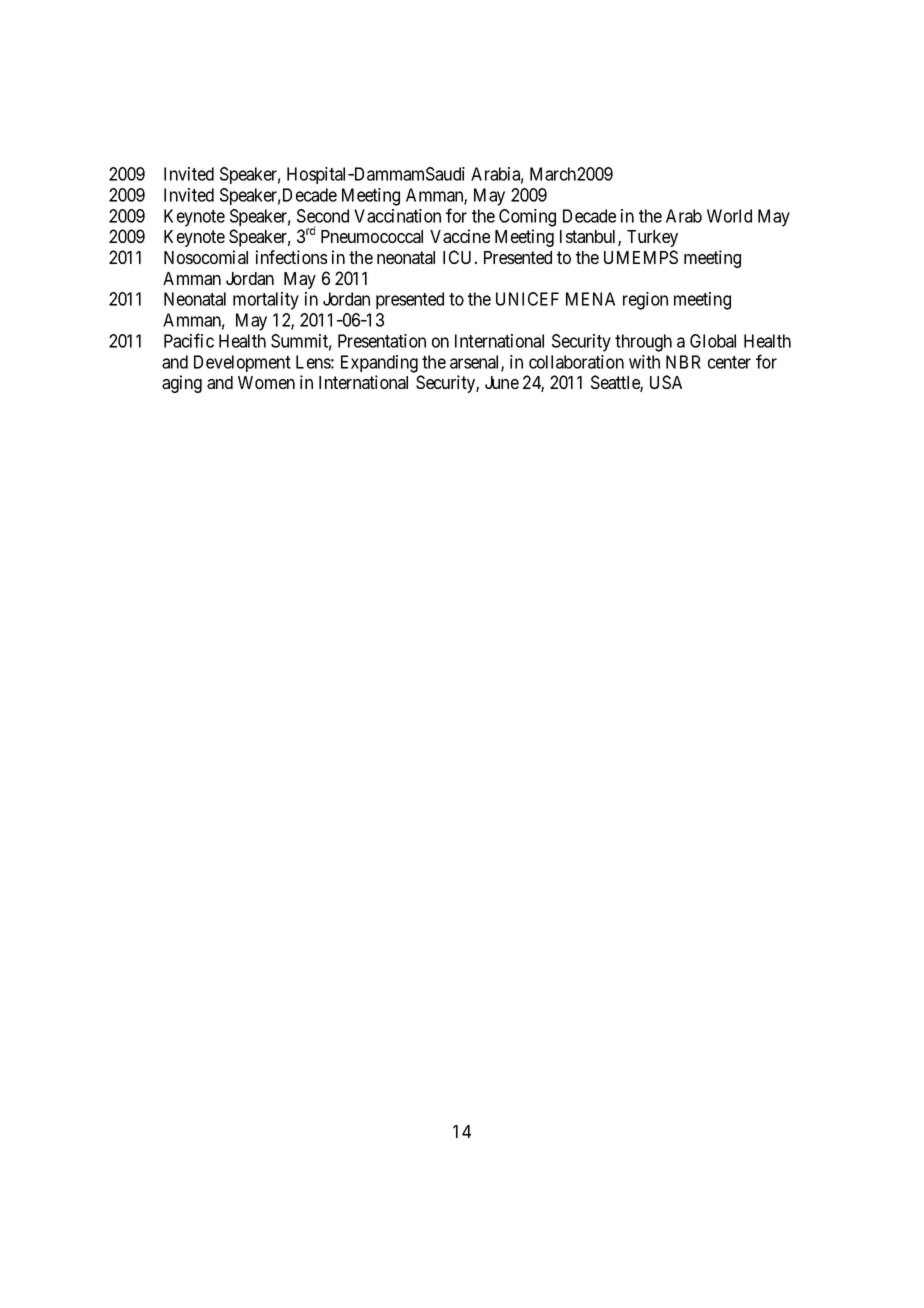 The height and width of the screenshot is (1308, 924). What do you see at coordinates (266, 382) in the screenshot?
I see `Women` at bounding box center [266, 382].
